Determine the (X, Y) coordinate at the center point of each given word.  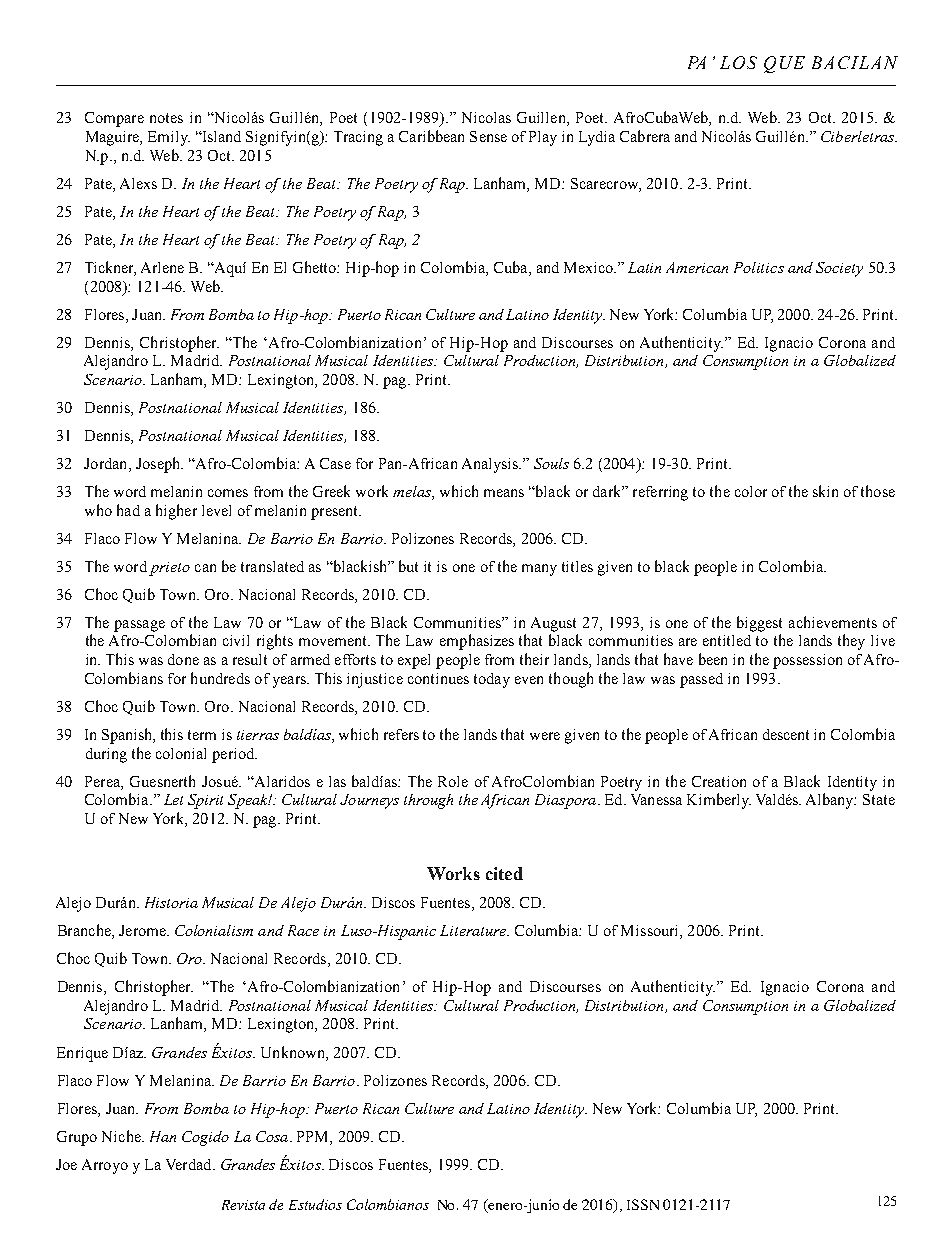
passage (139, 626)
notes (166, 118)
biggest (759, 624)
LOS (738, 62)
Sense (488, 136)
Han (163, 1136)
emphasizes (477, 642)
